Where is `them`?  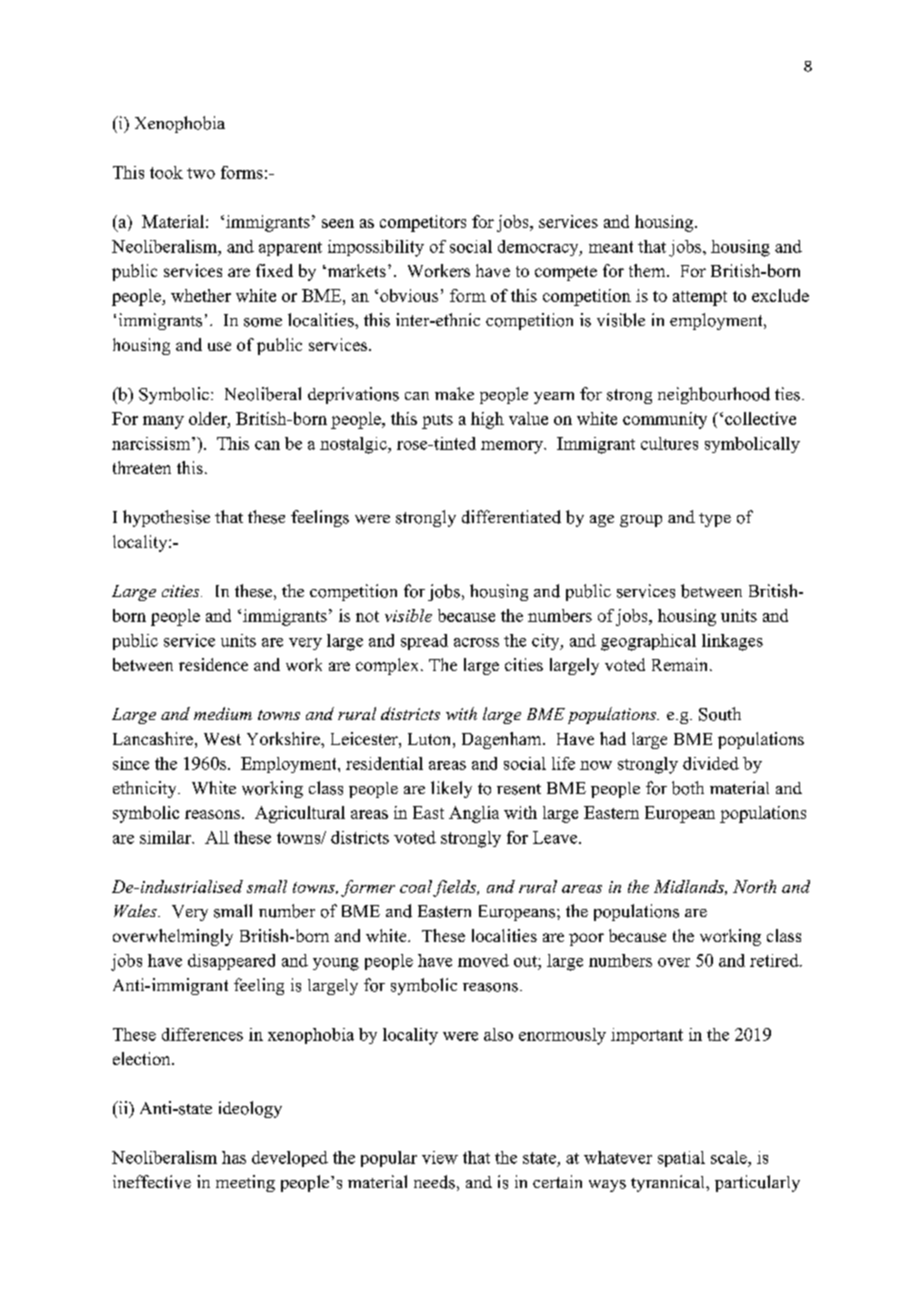
them is located at coordinates (648, 270).
